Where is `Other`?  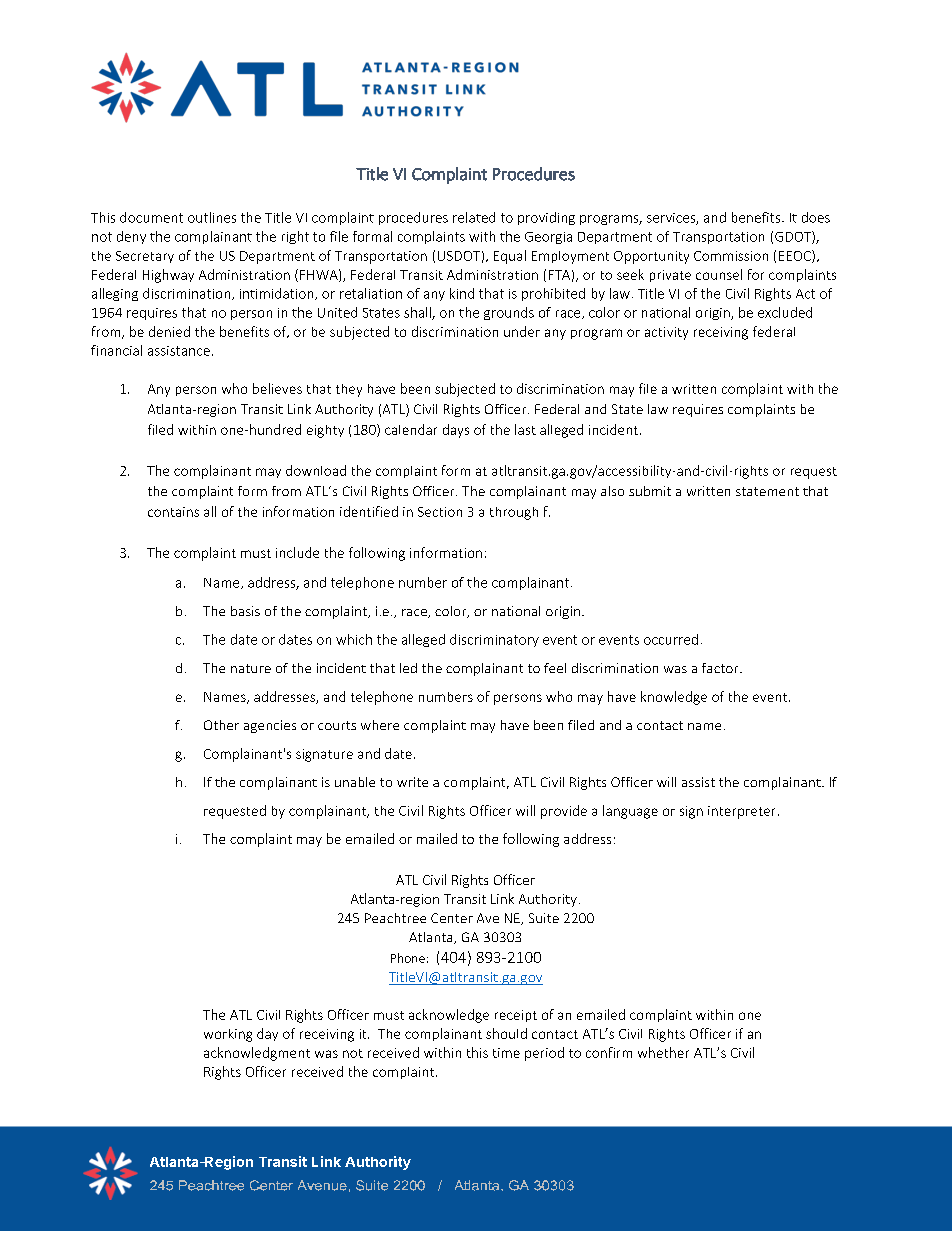 Other is located at coordinates (221, 725).
